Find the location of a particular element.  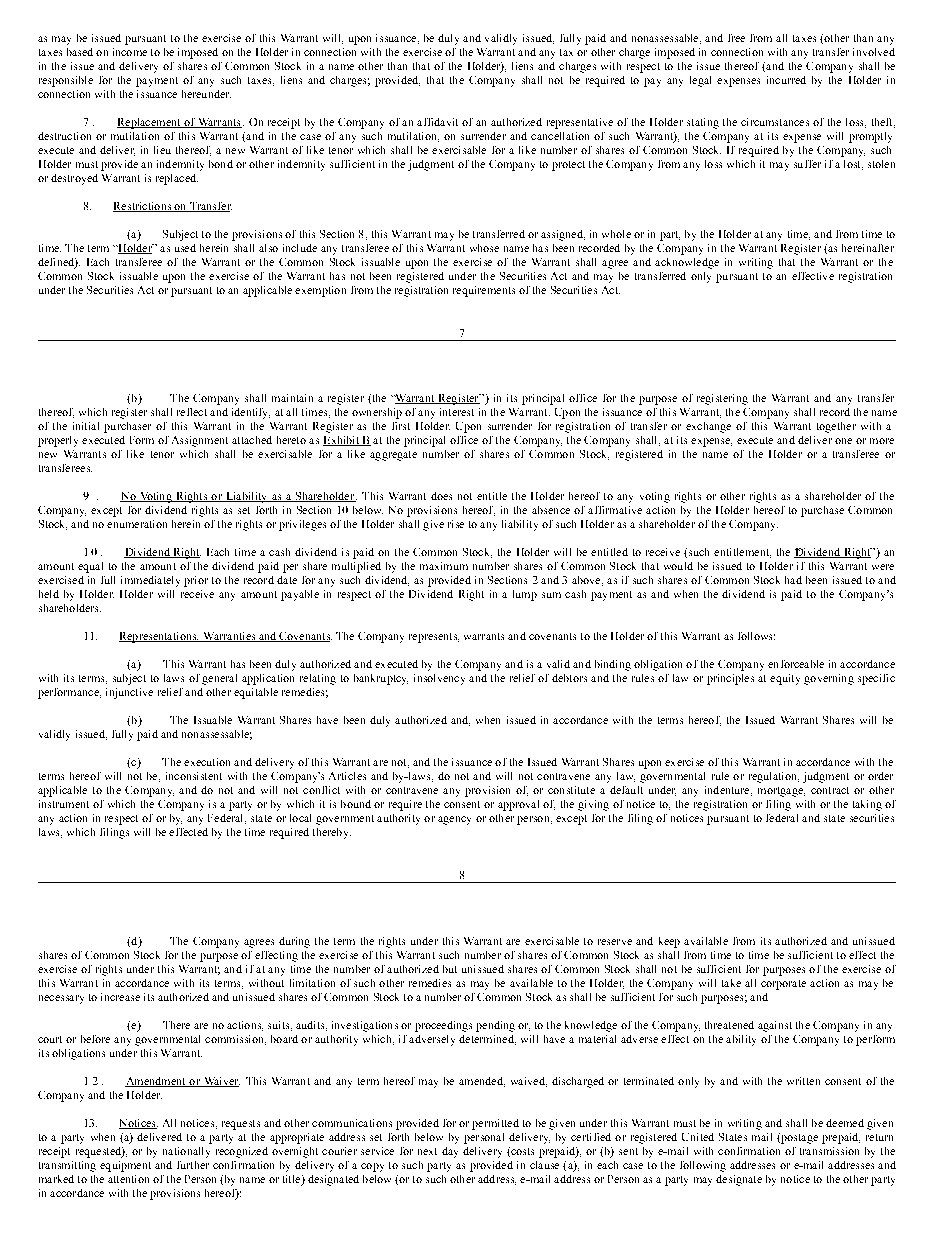

day is located at coordinates (450, 1152).
